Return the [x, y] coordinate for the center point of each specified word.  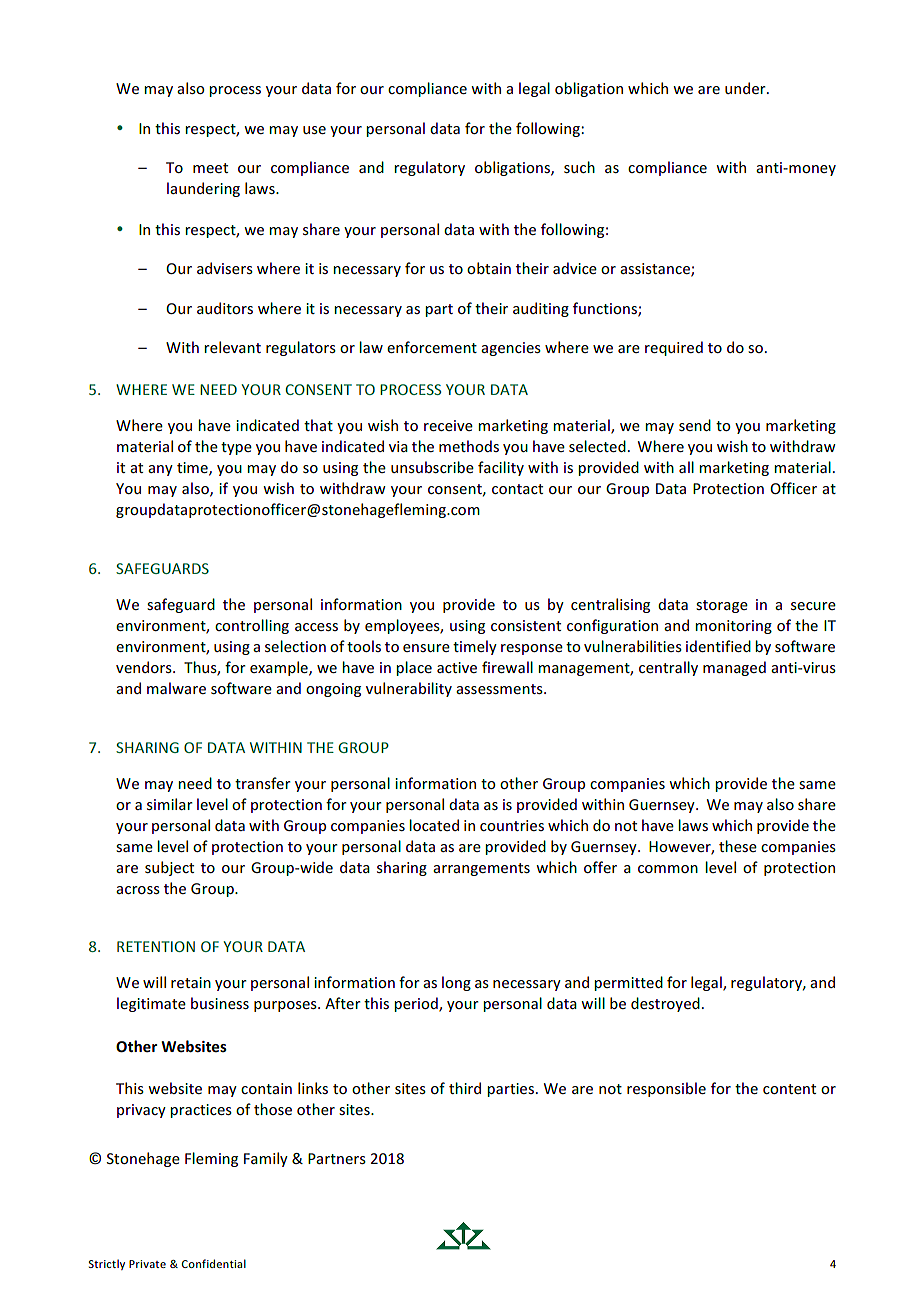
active [457, 667]
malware [176, 688]
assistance [656, 270]
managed [734, 668]
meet [210, 168]
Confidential [214, 1263]
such [579, 167]
